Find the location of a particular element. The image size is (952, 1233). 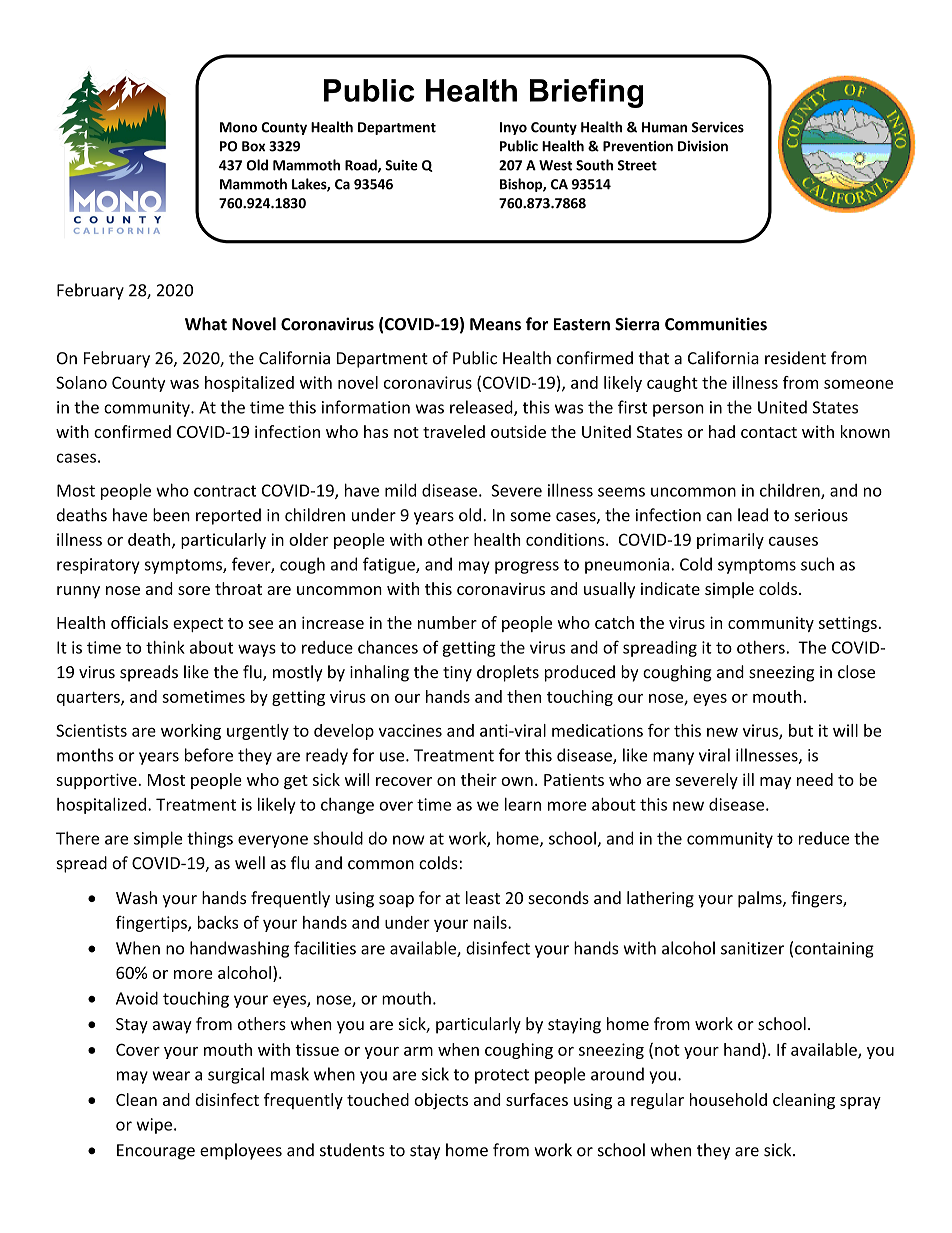

Mono is located at coordinates (238, 127).
